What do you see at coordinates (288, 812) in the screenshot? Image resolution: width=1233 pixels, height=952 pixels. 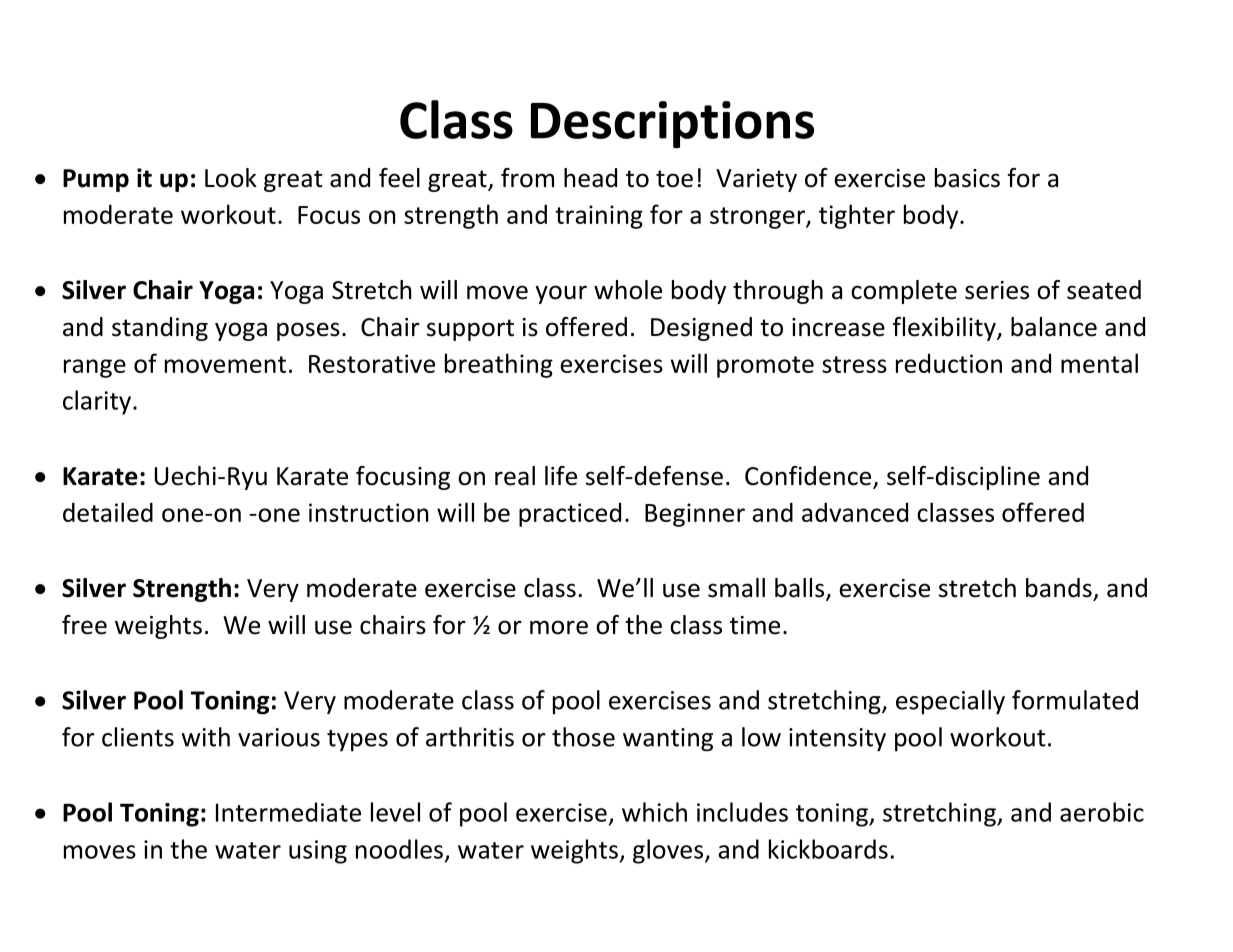 I see `Intermediate` at bounding box center [288, 812].
